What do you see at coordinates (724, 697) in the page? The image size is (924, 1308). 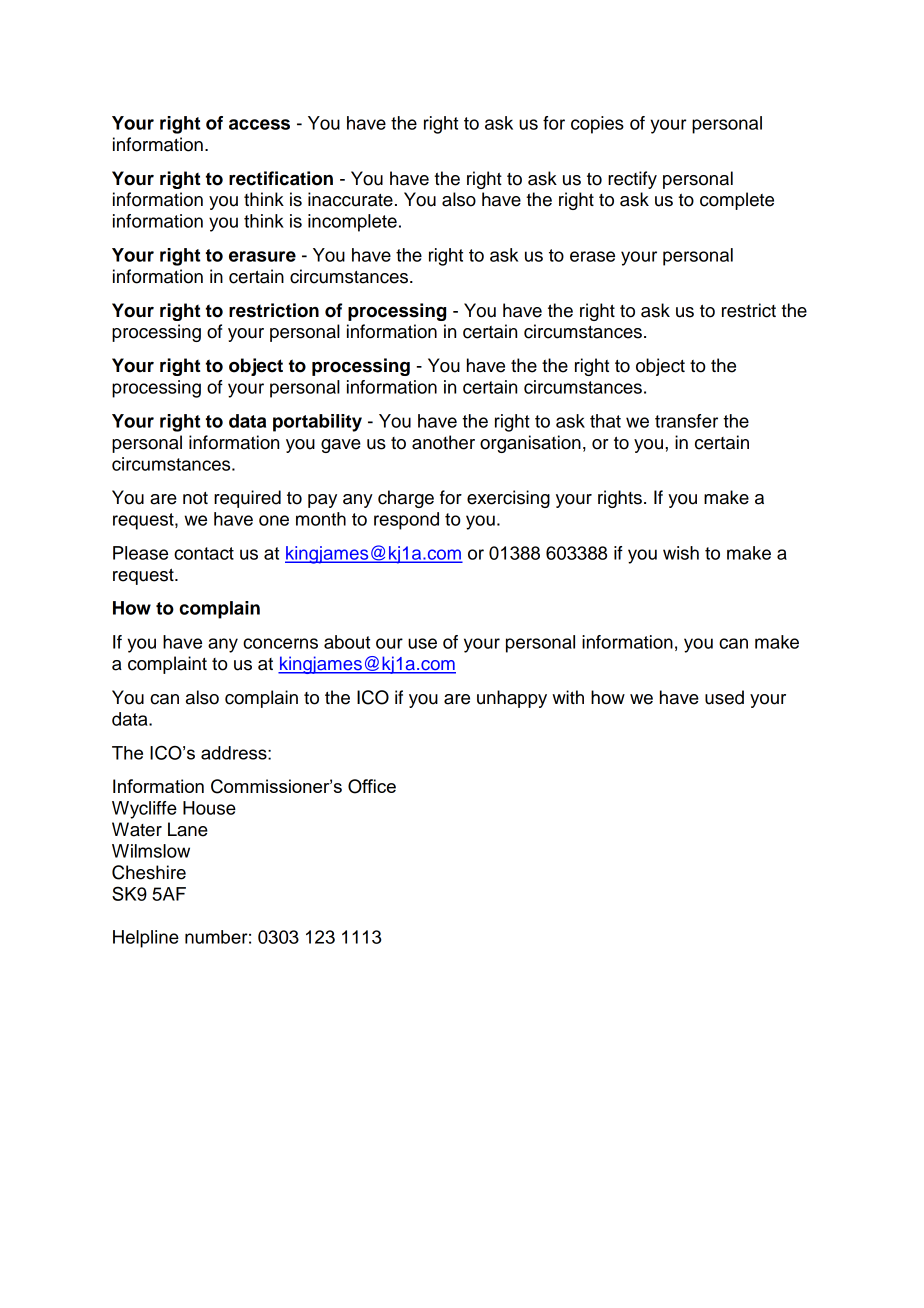 I see `used` at bounding box center [724, 697].
